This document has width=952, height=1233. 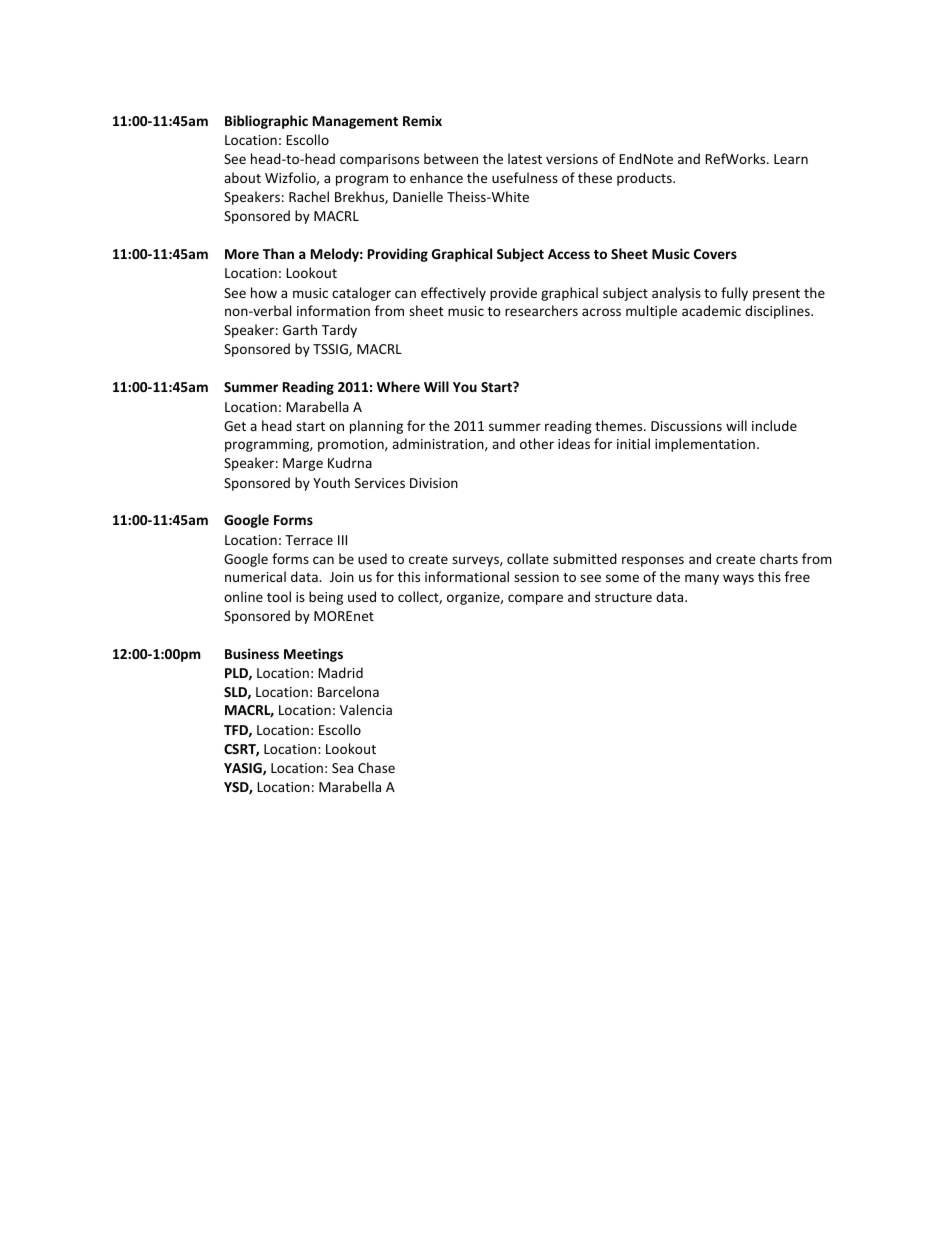 I want to click on Bibliographic, so click(x=266, y=122).
